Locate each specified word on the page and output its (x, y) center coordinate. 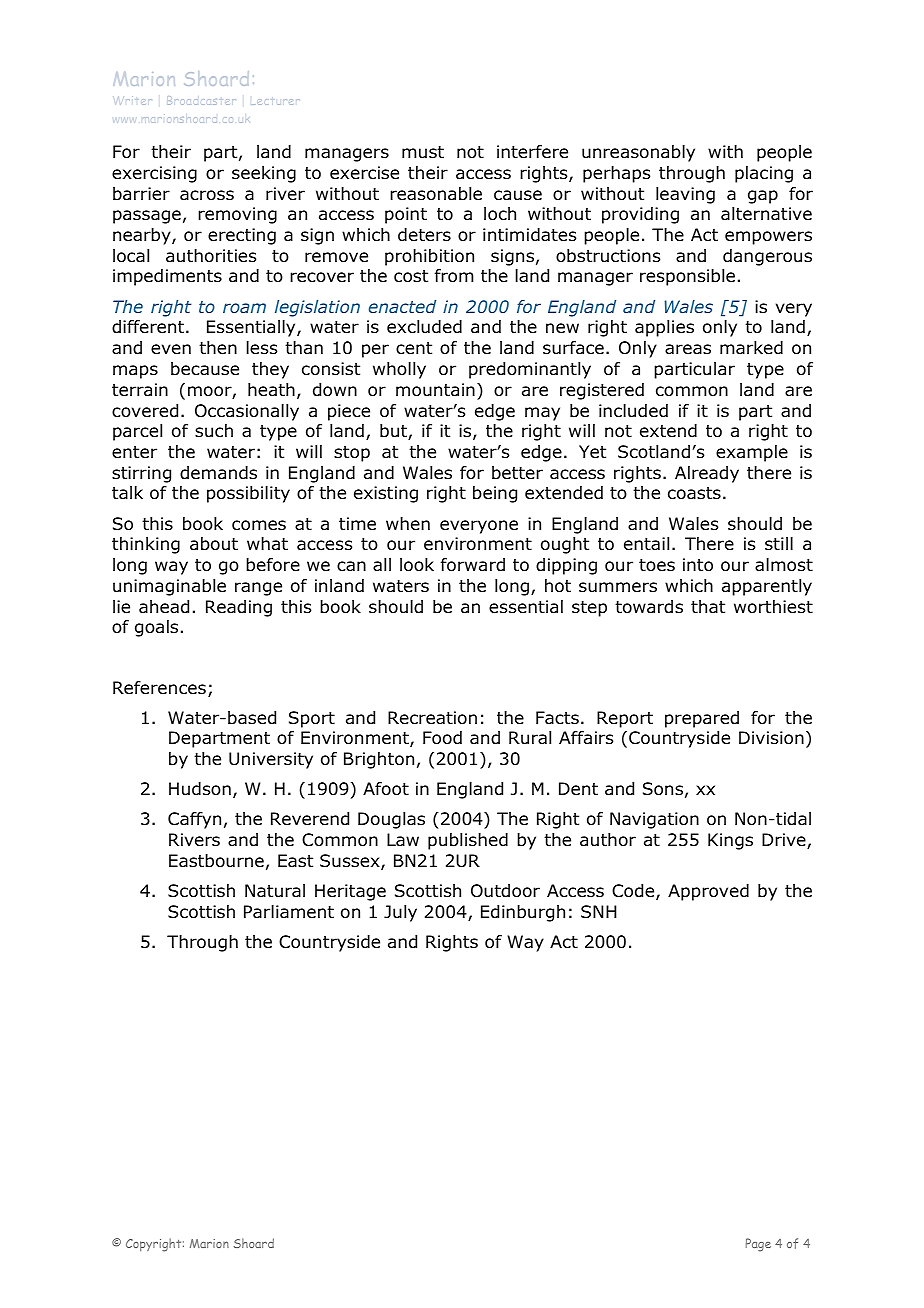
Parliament (289, 912)
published (468, 841)
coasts (694, 493)
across (207, 195)
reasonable (436, 194)
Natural (275, 891)
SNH (599, 912)
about (214, 544)
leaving (685, 195)
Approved (708, 892)
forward (473, 565)
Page (758, 1245)
